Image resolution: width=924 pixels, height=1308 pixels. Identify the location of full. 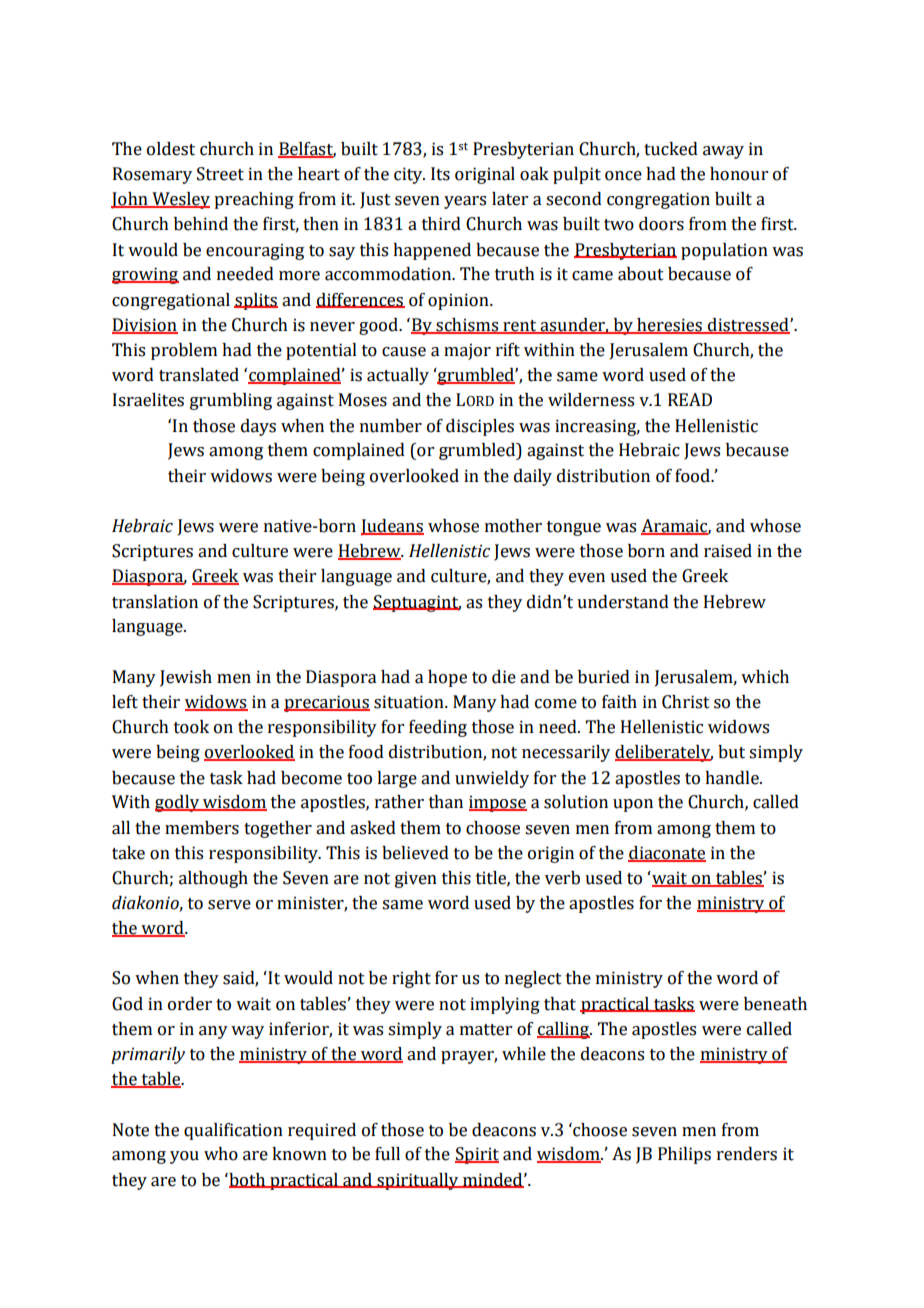
(387, 1154).
